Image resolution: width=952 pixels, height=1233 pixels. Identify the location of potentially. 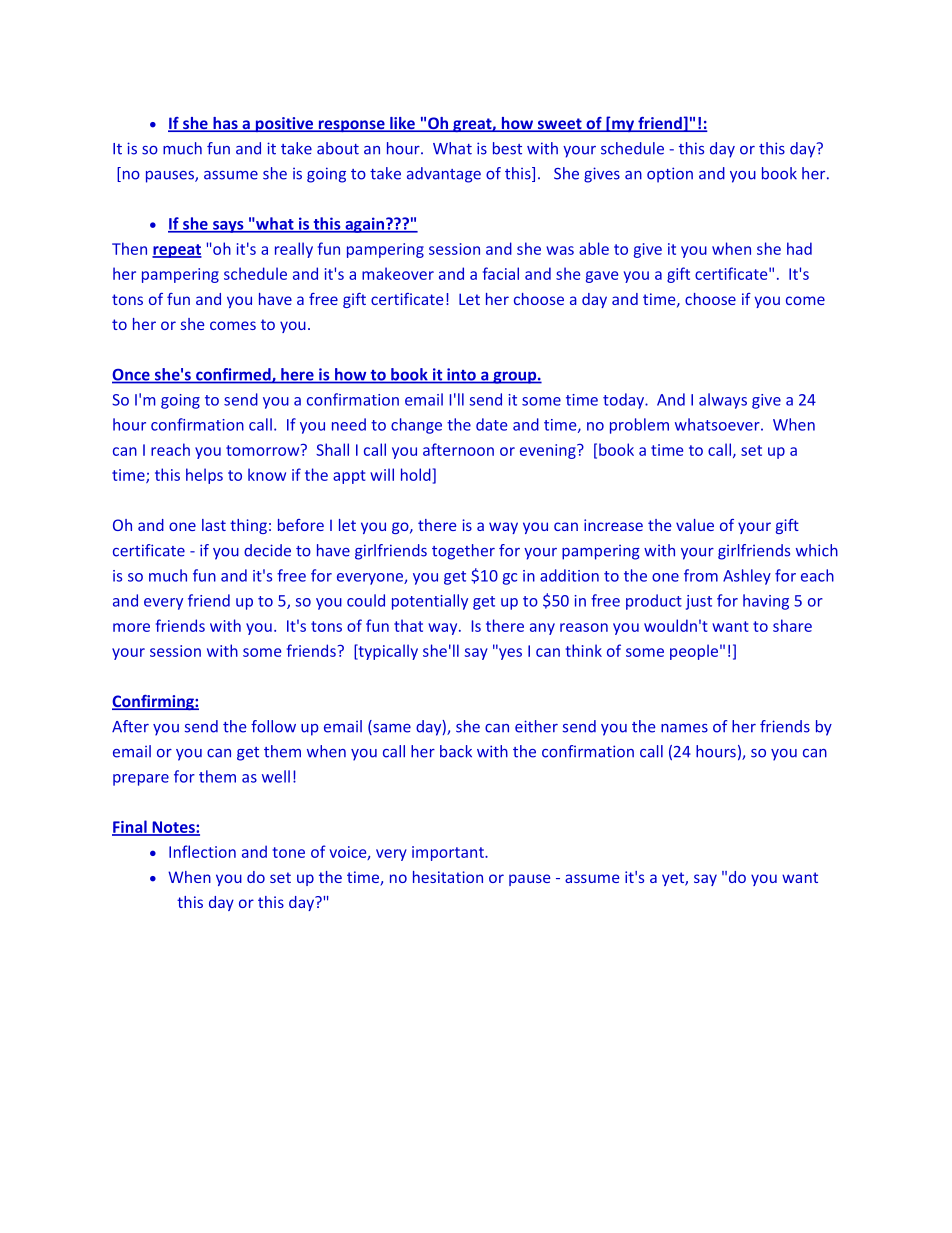
(430, 602).
